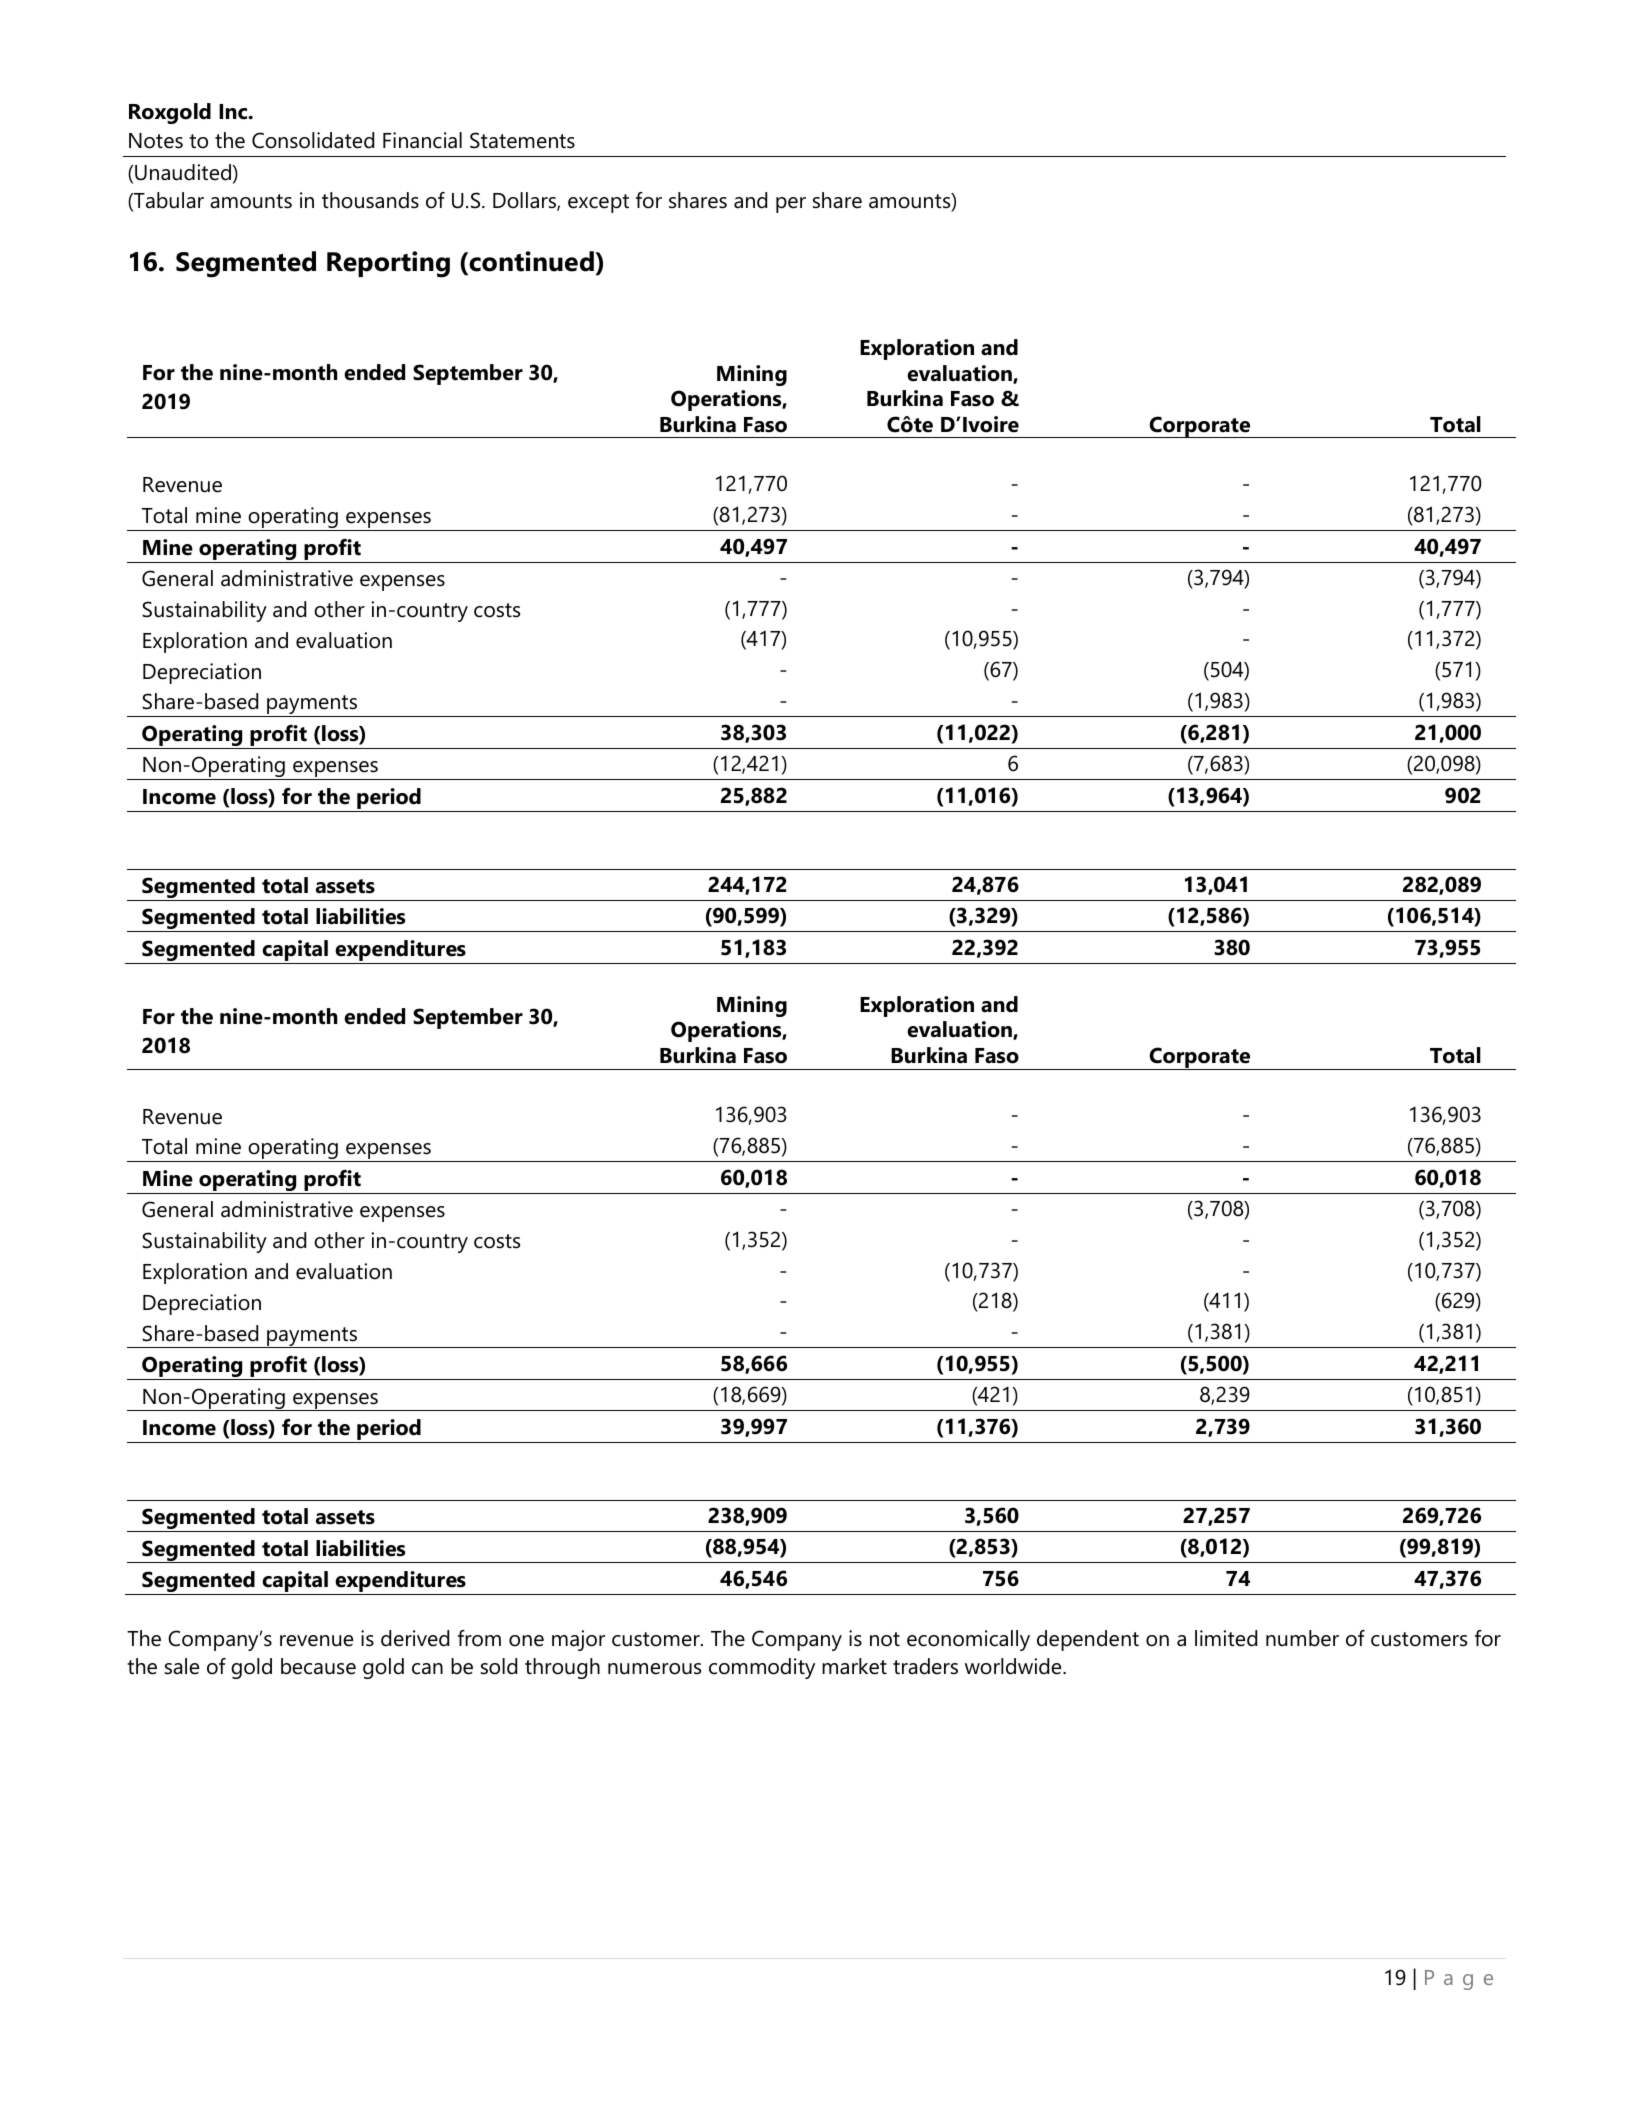  I want to click on commodity, so click(762, 1668).
